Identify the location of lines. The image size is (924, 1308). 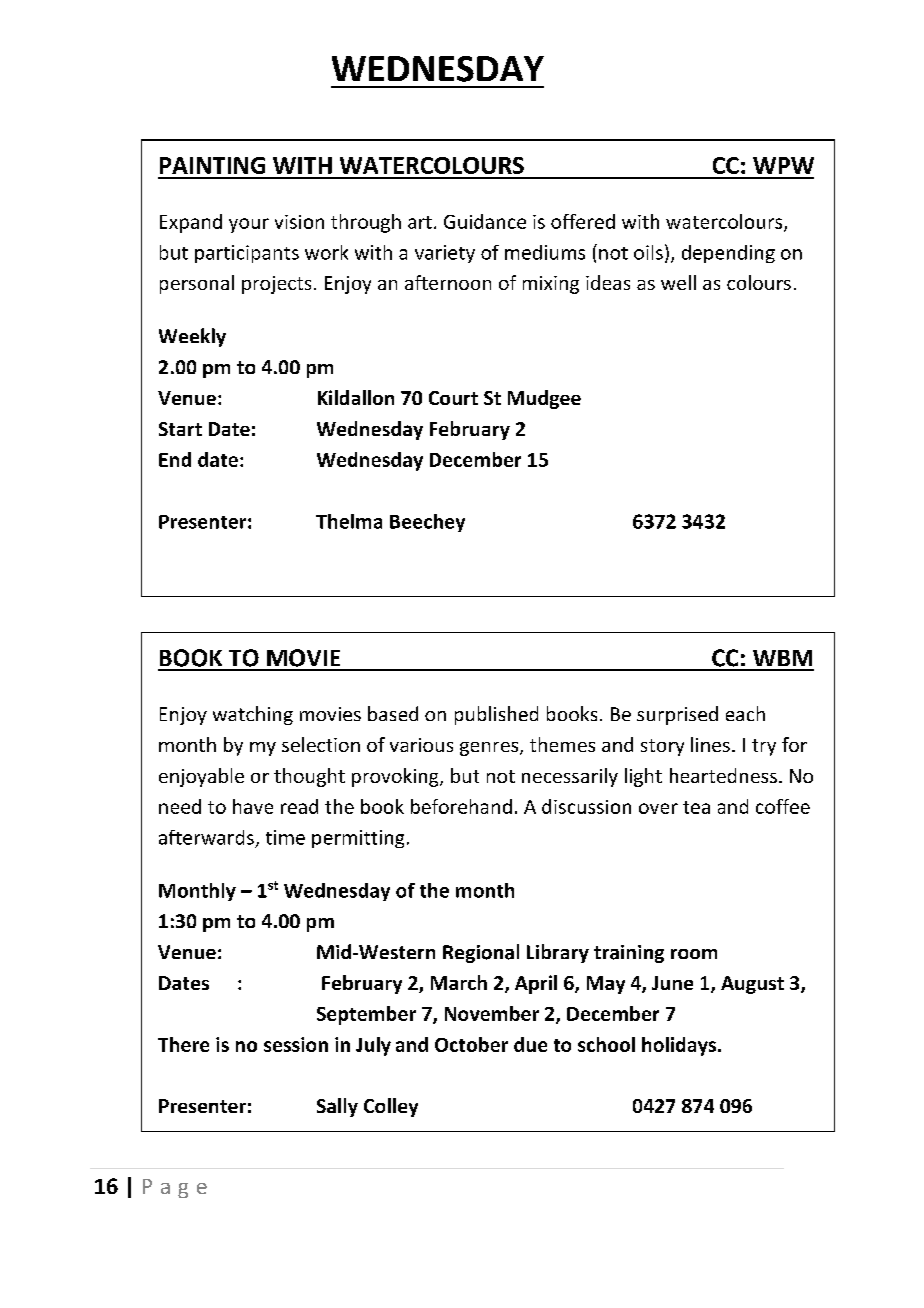
(710, 744).
